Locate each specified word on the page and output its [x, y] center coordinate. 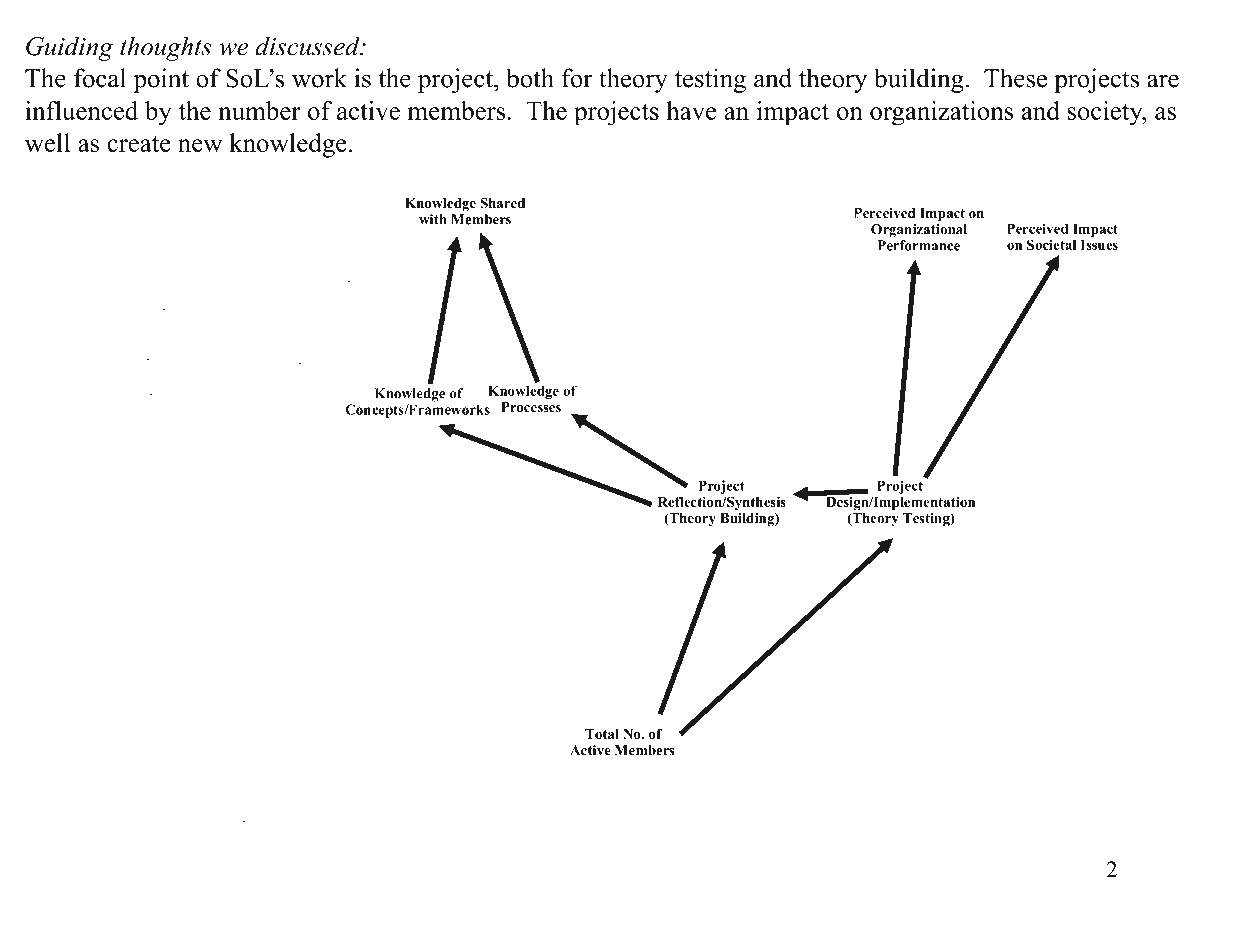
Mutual [687, 431]
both [530, 78]
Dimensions [1094, 485]
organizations [941, 113]
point [161, 80]
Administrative [226, 837]
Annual [89, 421]
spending [620, 788]
